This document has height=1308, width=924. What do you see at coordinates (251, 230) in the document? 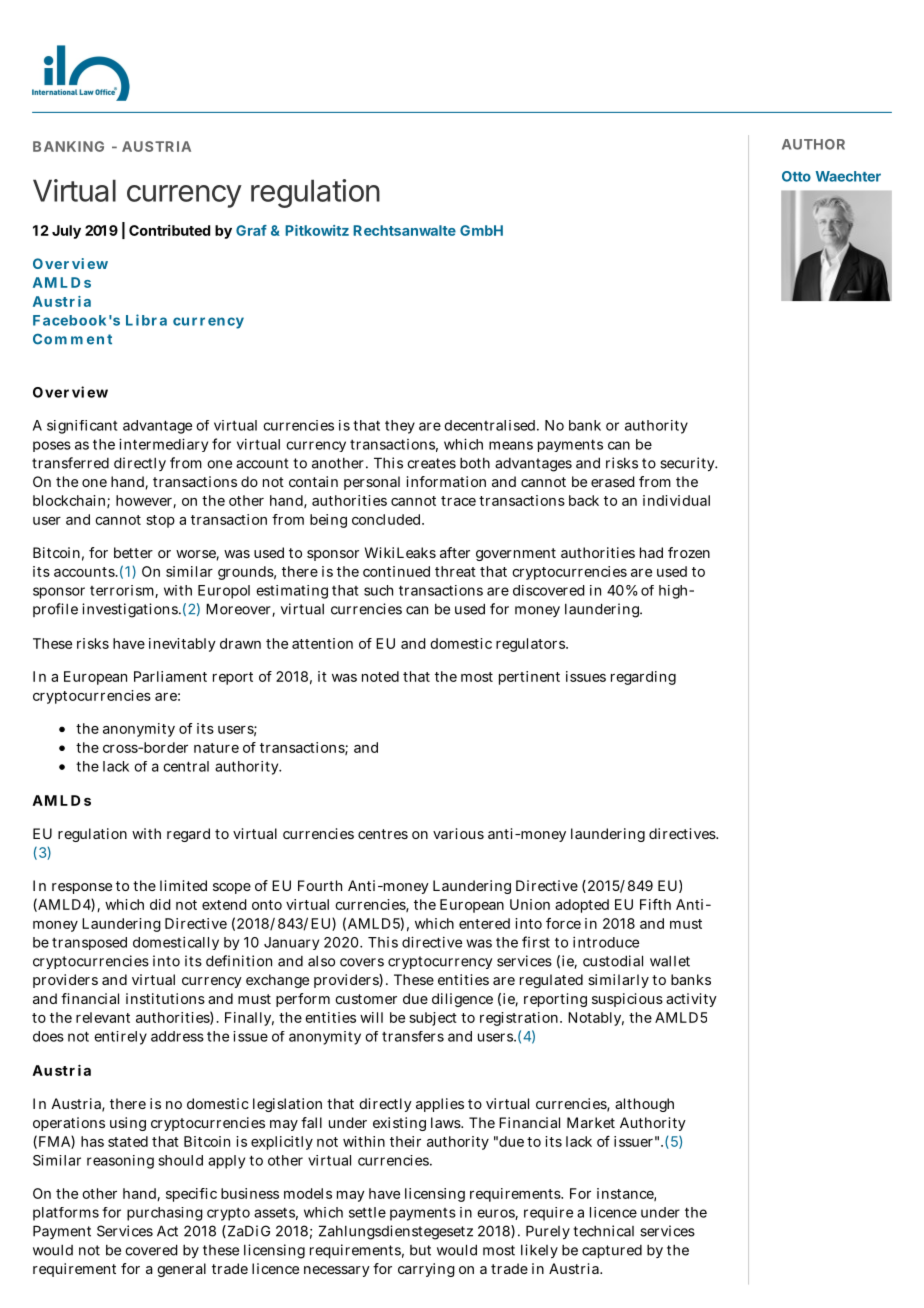
I see `Graf` at bounding box center [251, 230].
